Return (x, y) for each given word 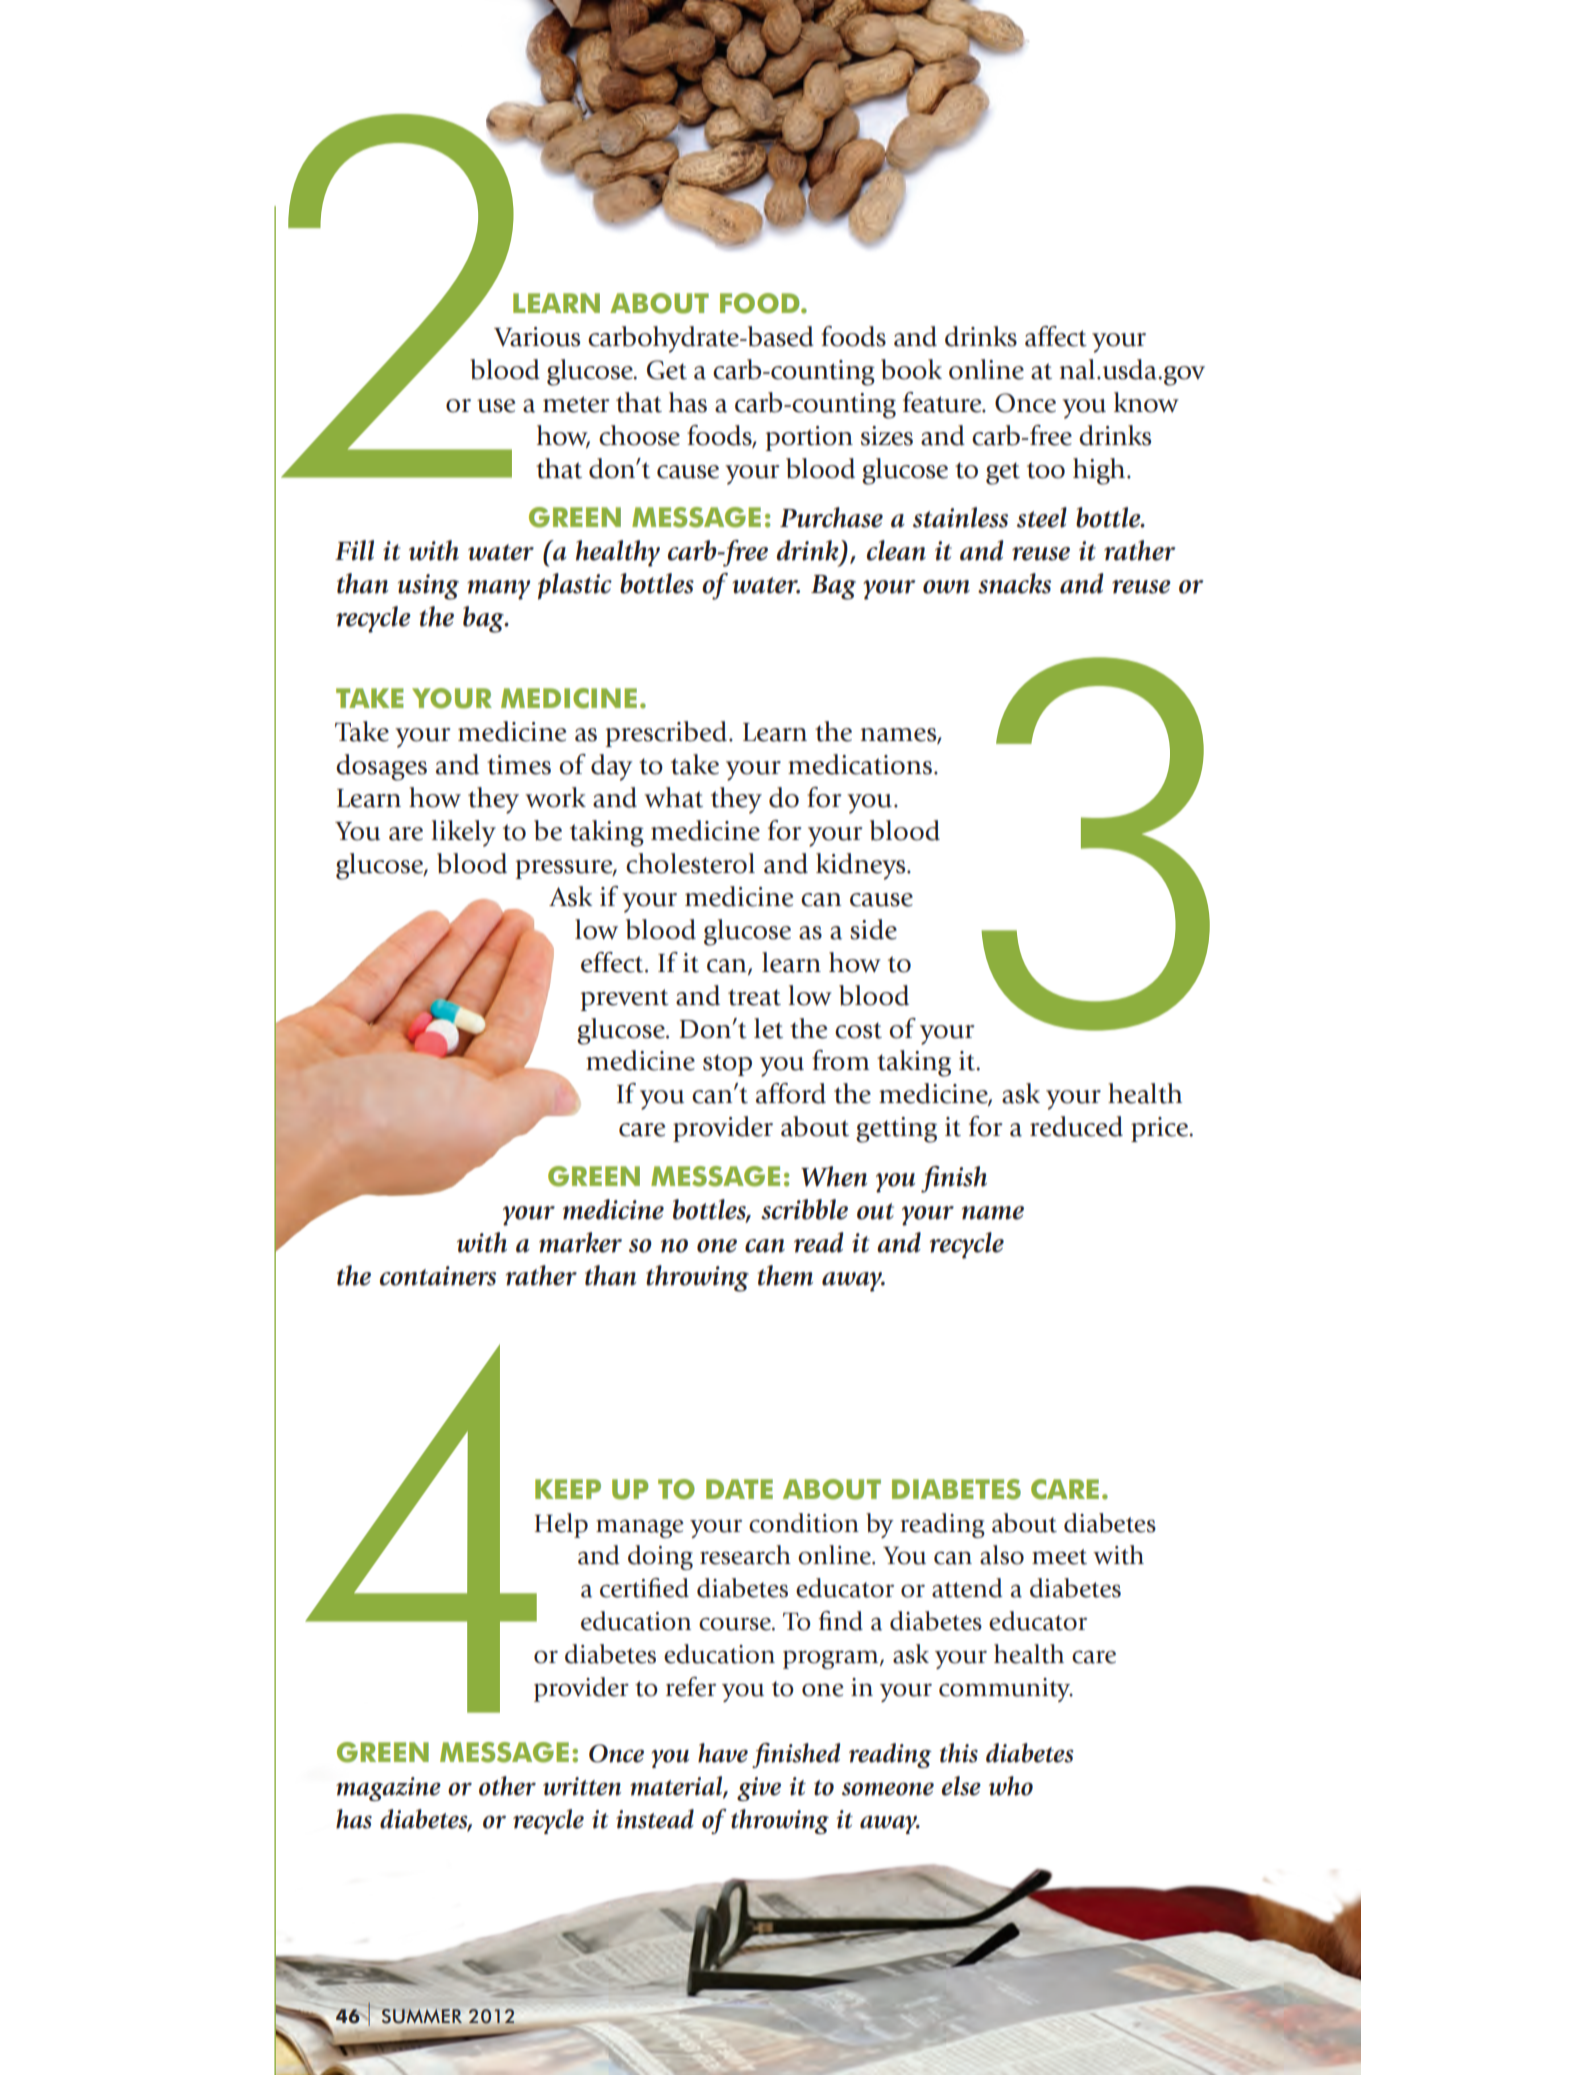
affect (1056, 336)
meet (1059, 1557)
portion (809, 438)
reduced (1076, 1126)
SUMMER (422, 2016)
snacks (1014, 583)
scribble (804, 1209)
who (1011, 1786)
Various (537, 337)
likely (463, 833)
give (759, 1789)
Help (561, 1525)
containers (438, 1276)
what (673, 797)
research (745, 1555)
